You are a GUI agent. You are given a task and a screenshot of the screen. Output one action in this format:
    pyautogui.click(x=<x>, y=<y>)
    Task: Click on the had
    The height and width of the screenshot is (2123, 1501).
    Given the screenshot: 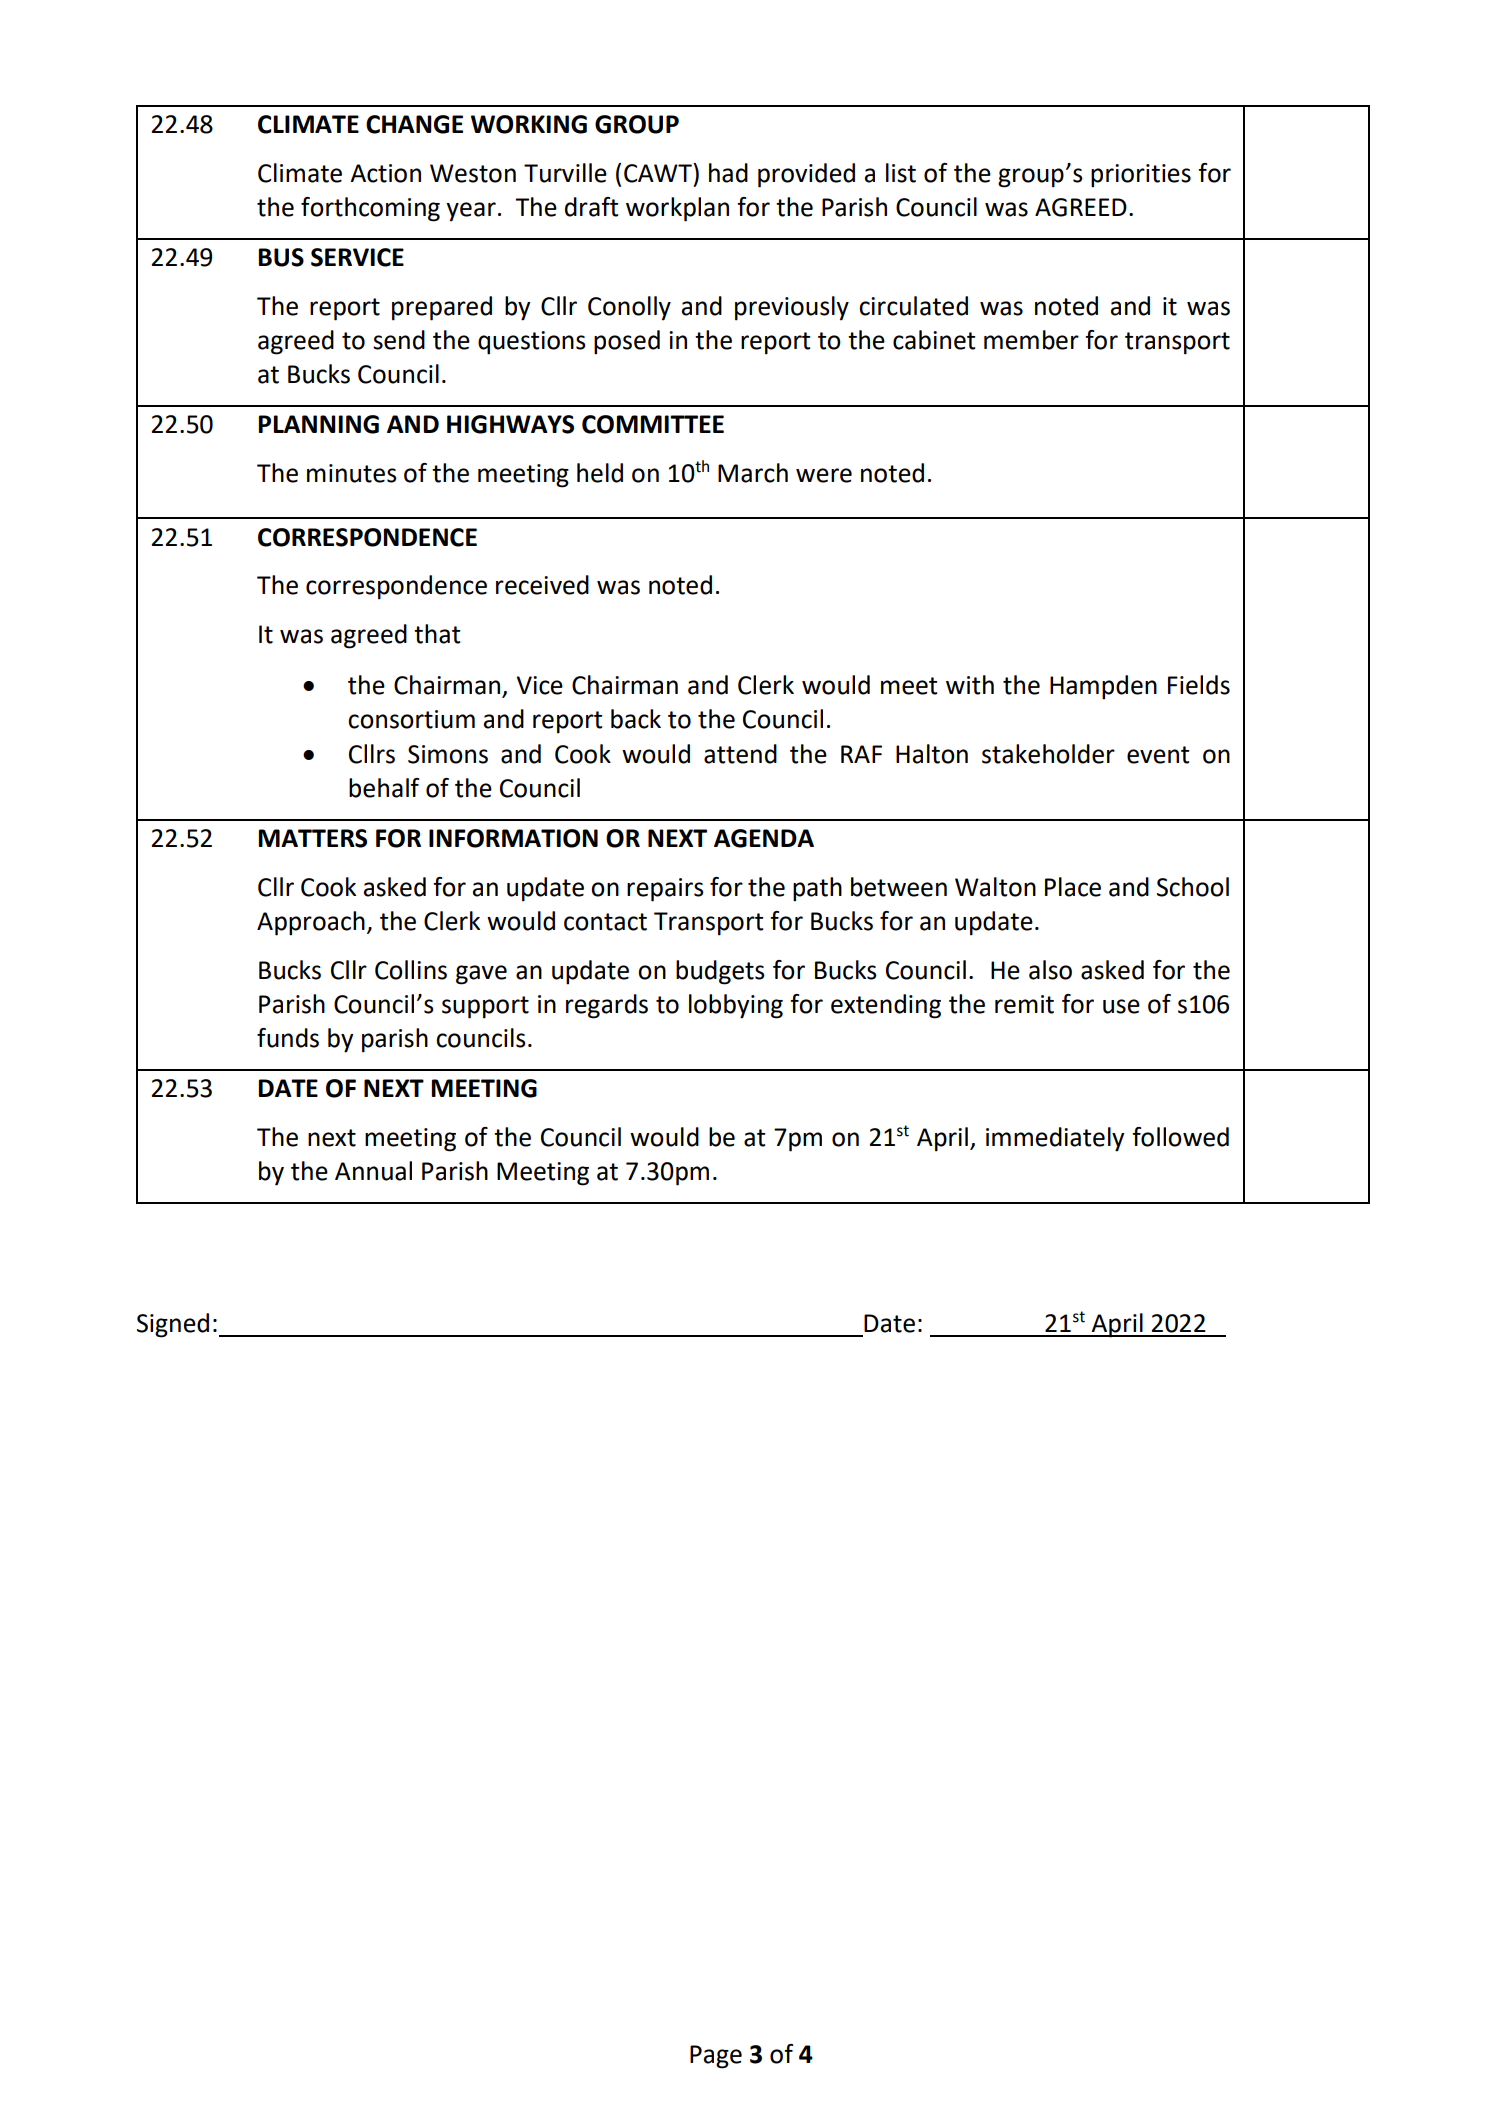 What is the action you would take?
    pyautogui.click(x=728, y=173)
